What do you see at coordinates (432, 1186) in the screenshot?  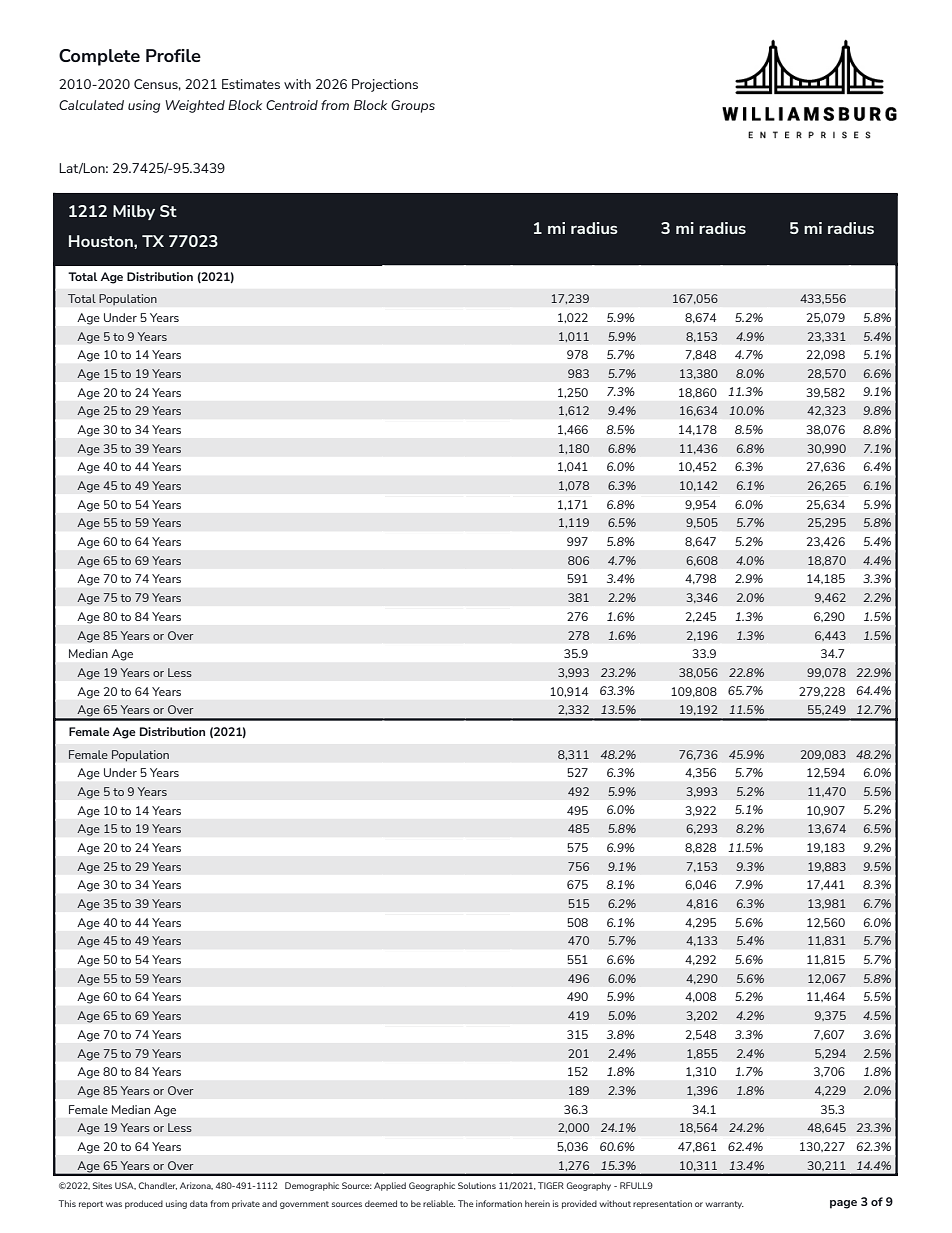 I see `Geographic` at bounding box center [432, 1186].
